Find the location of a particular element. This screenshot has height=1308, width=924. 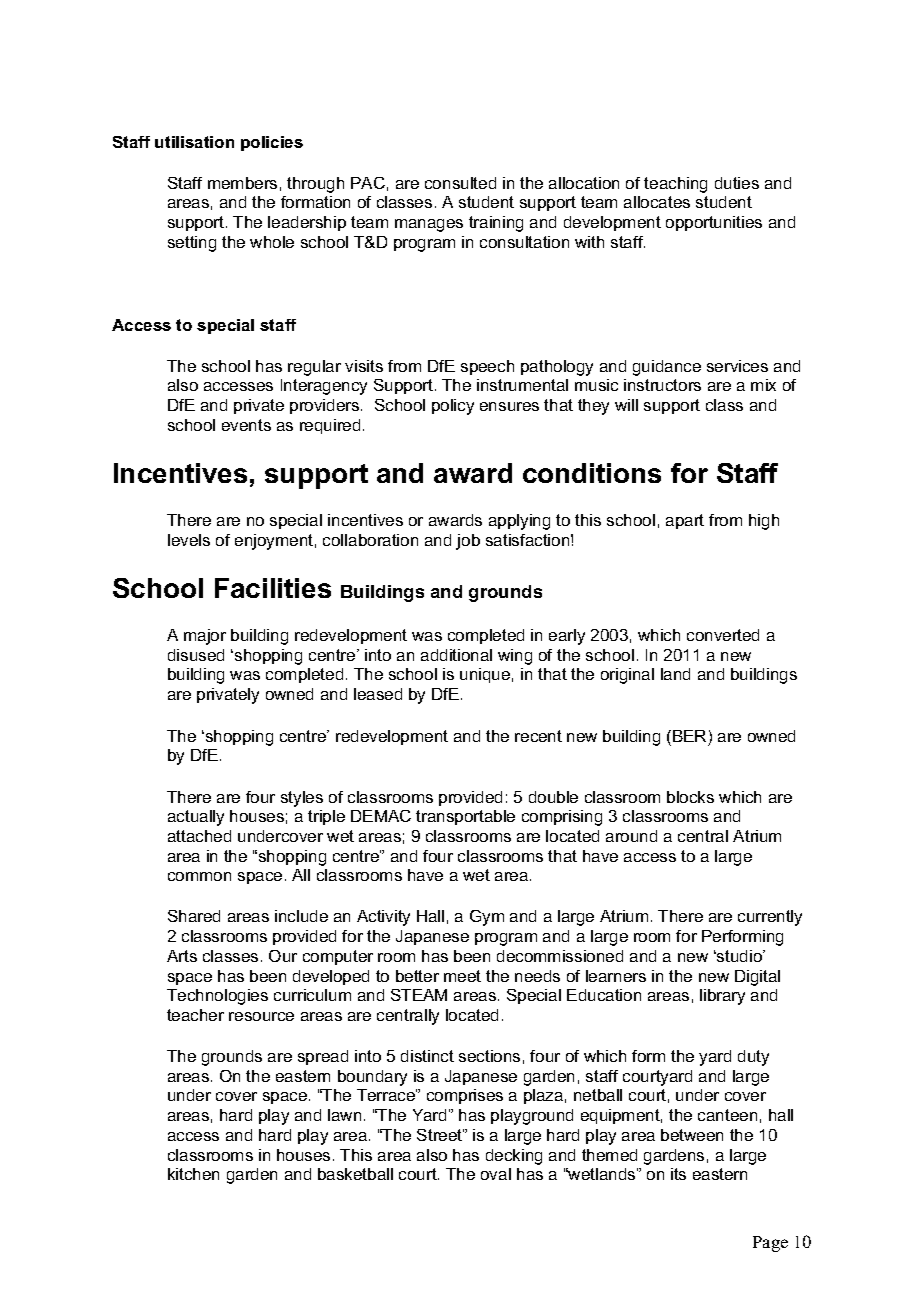

members is located at coordinates (242, 183).
